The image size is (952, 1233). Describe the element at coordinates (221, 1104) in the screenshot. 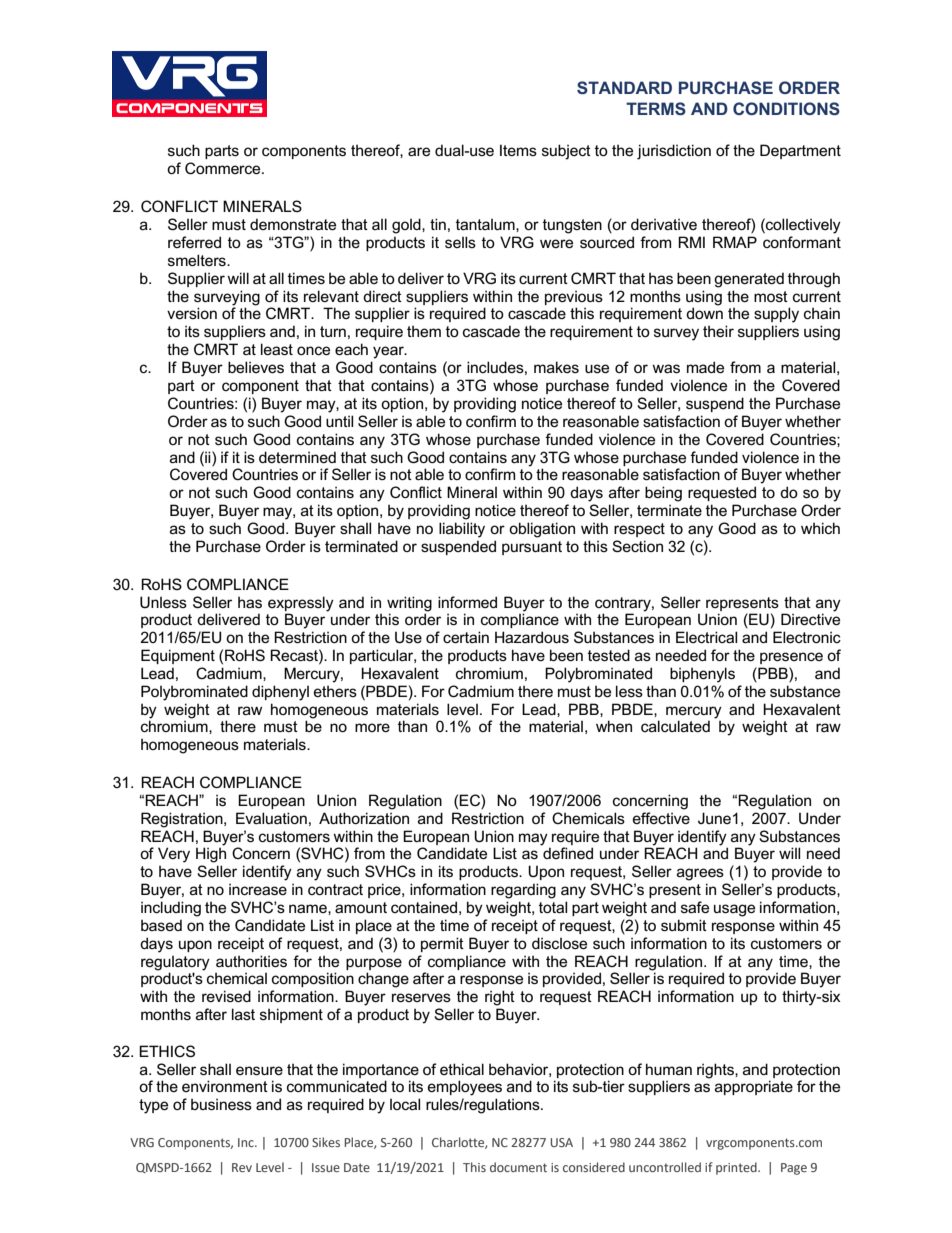

I see `business` at that location.
